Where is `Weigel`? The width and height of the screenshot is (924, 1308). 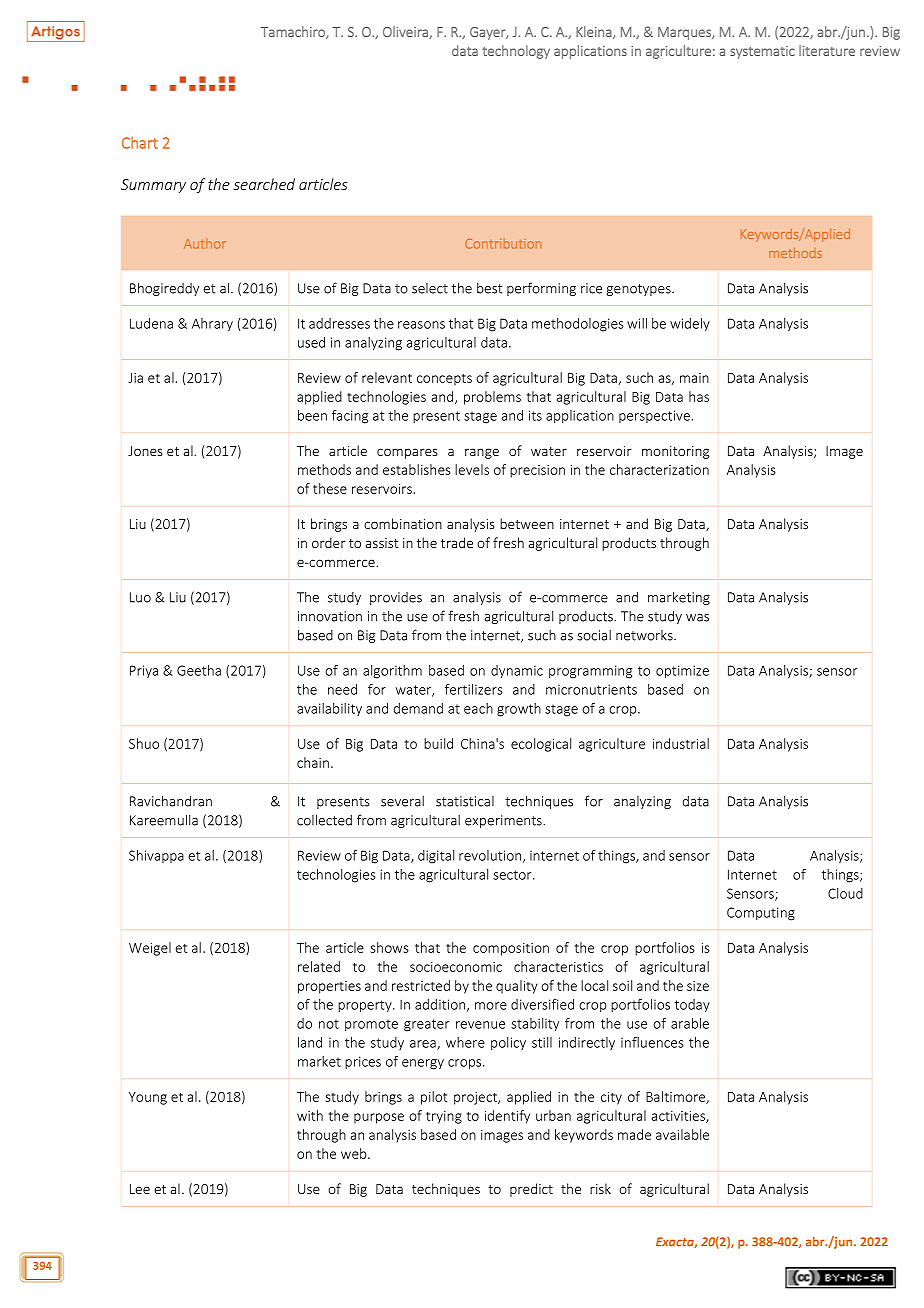 Weigel is located at coordinates (150, 949).
